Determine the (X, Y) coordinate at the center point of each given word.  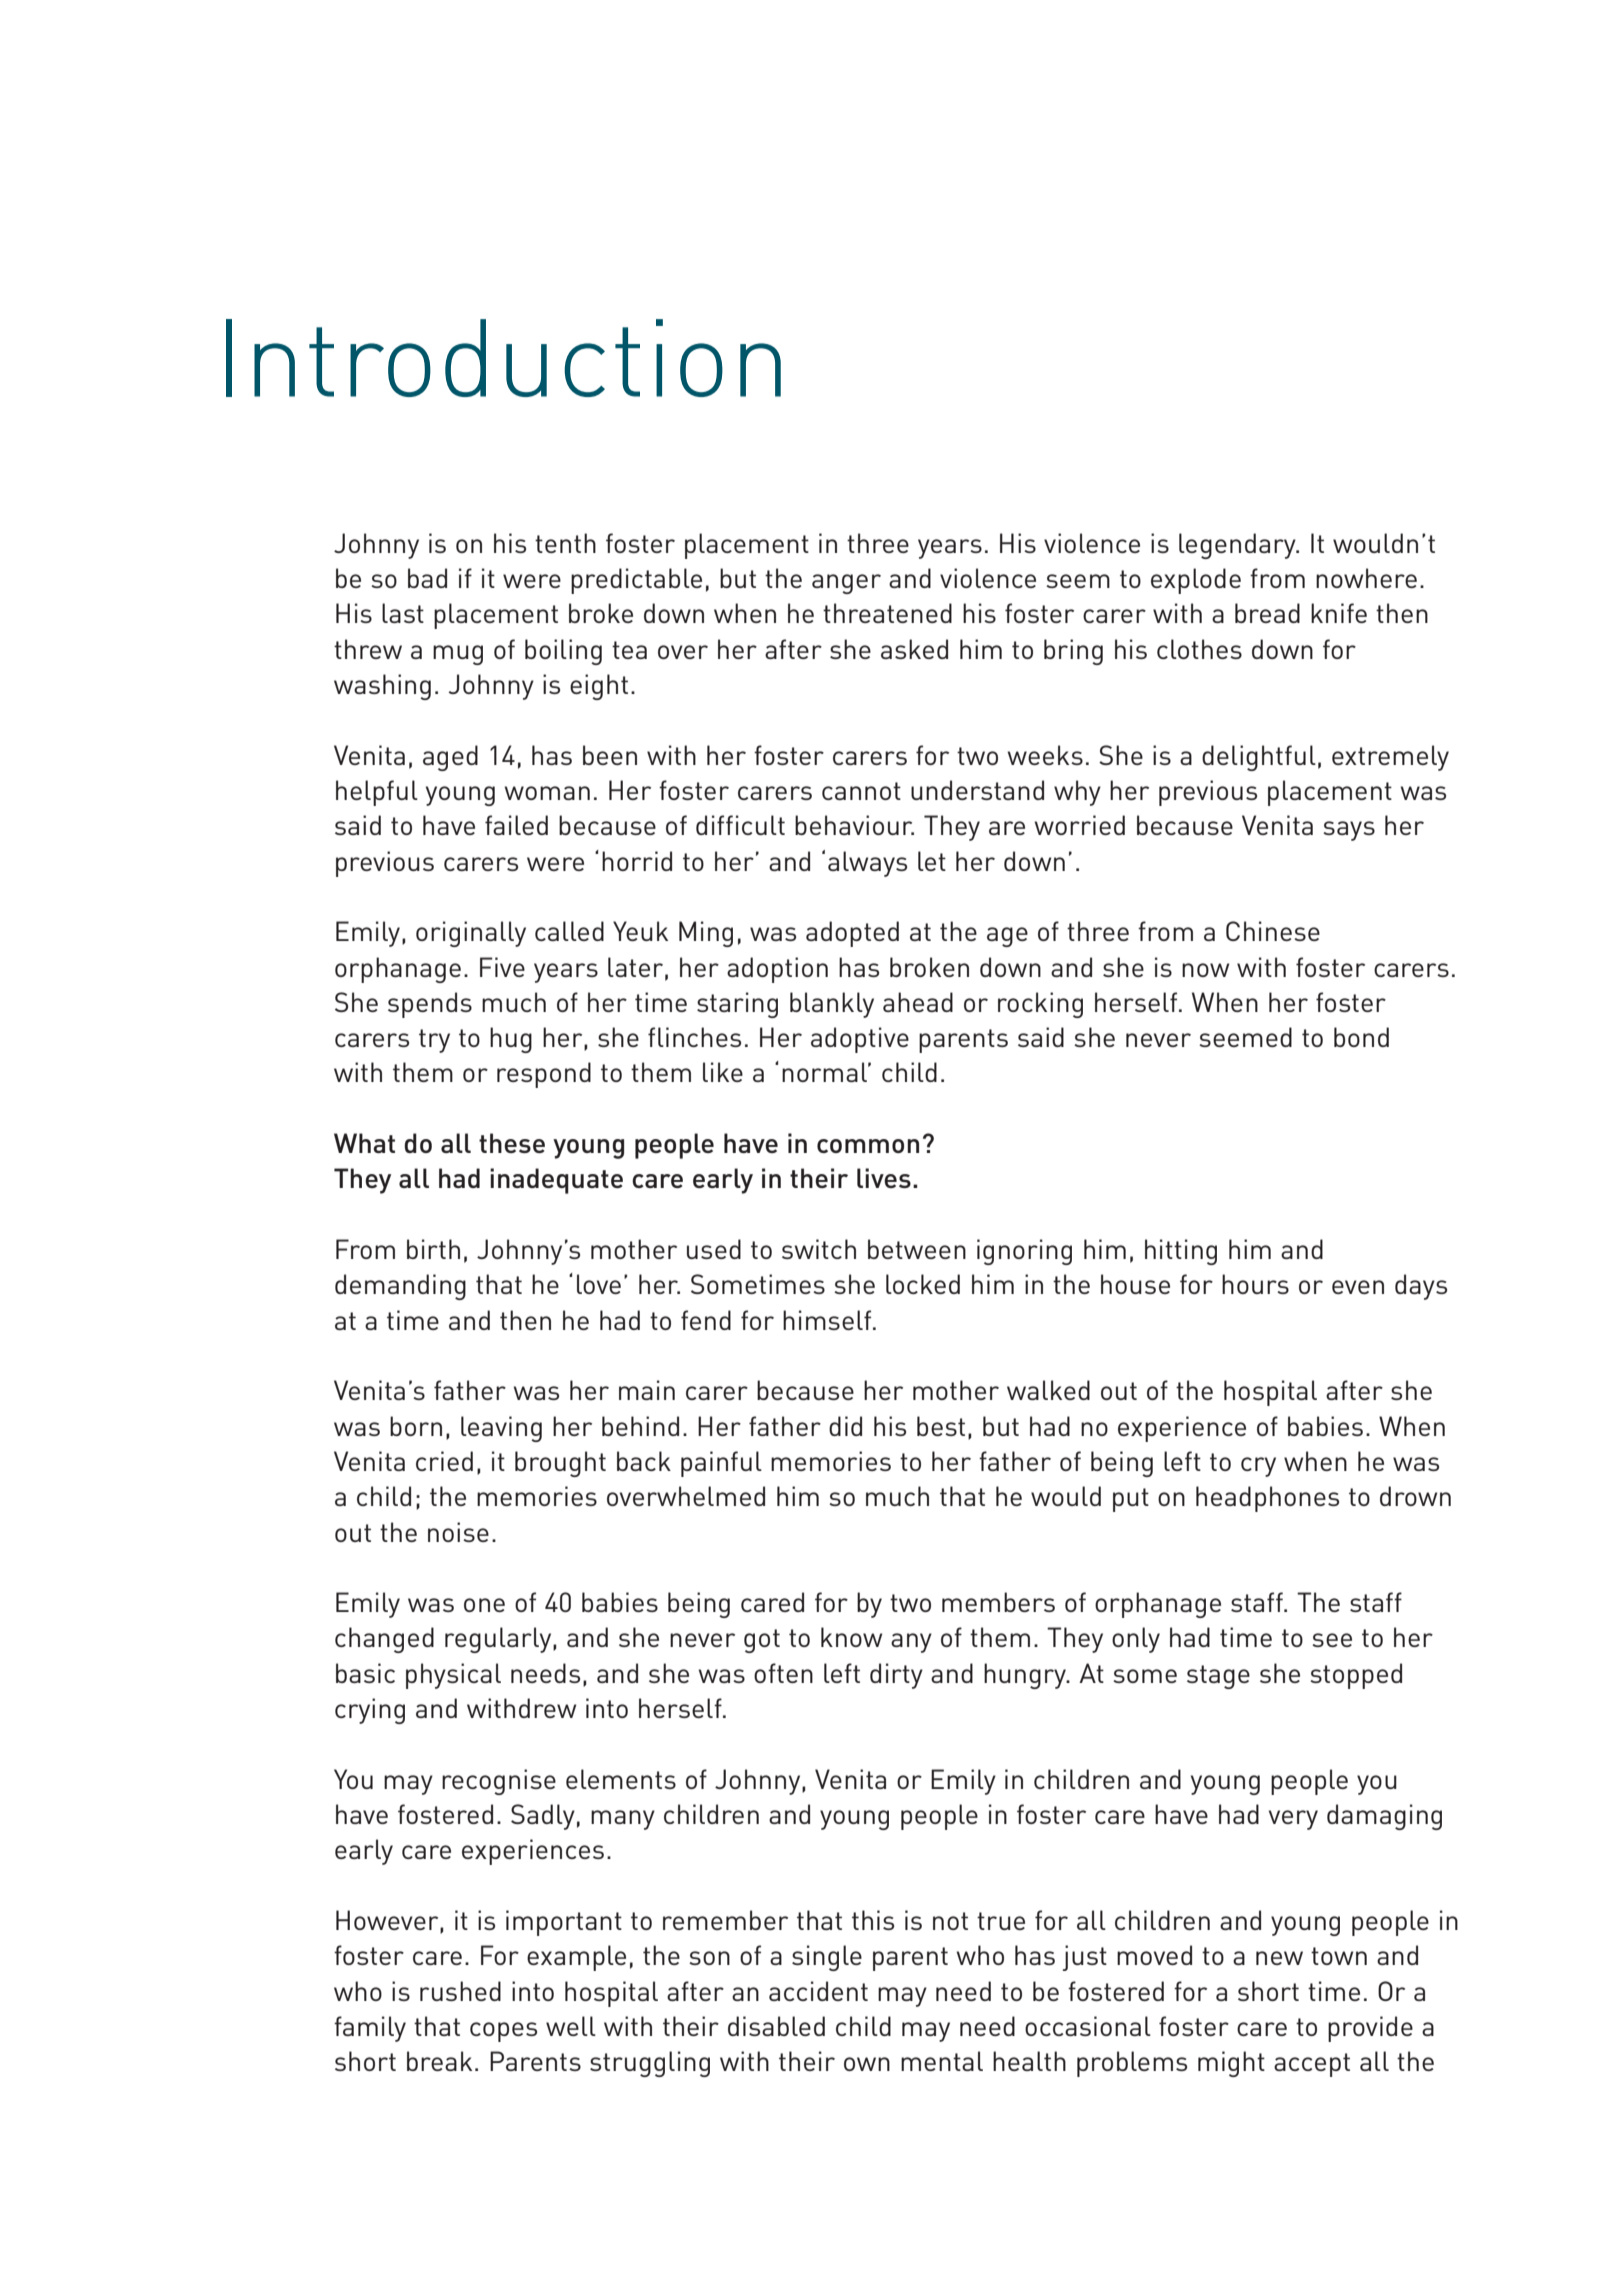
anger (846, 584)
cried (444, 1461)
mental (942, 2061)
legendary (1238, 546)
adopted (852, 934)
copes (503, 2032)
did (845, 1426)
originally (471, 934)
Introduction (503, 358)
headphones (1267, 1499)
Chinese (1273, 931)
